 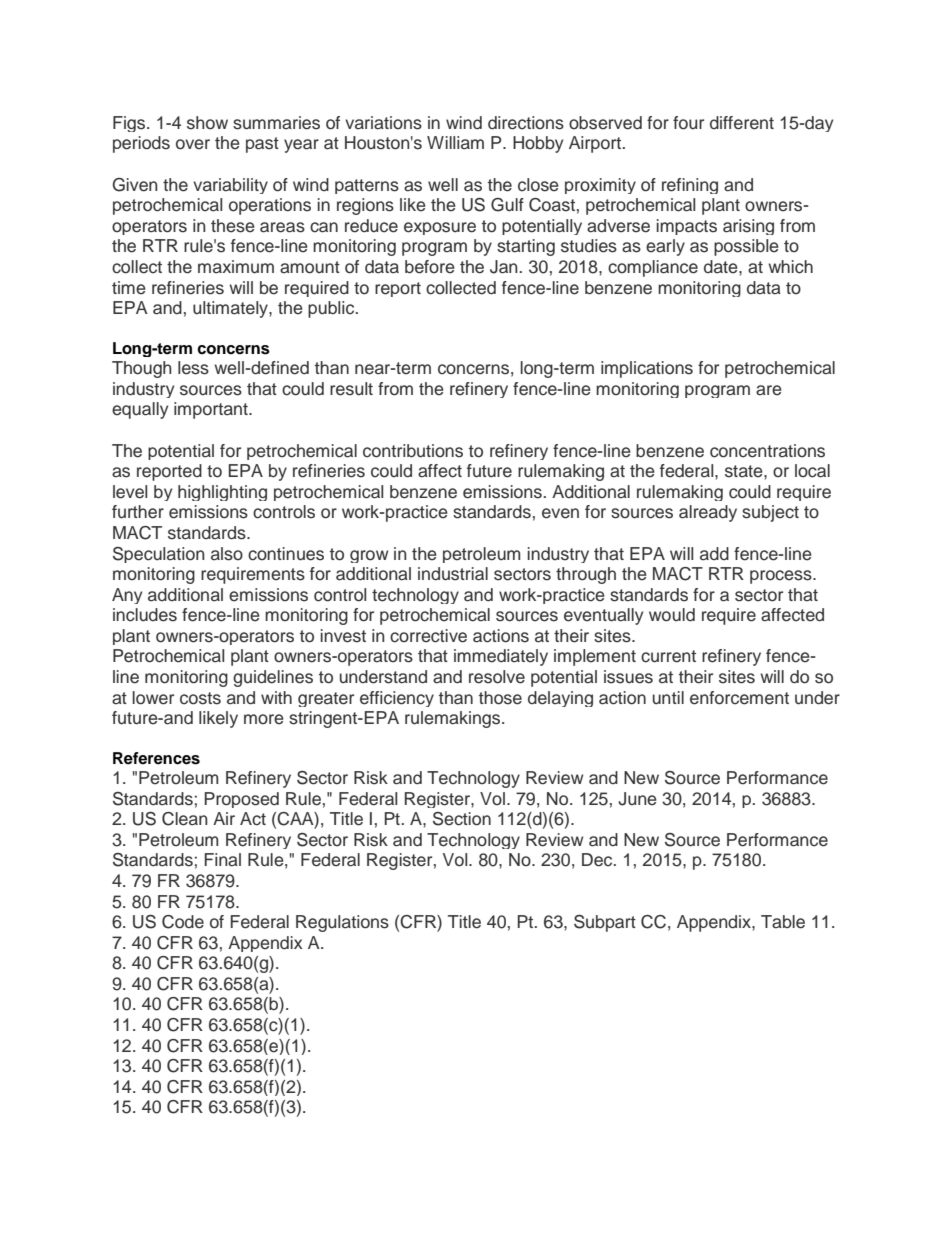 I want to click on industrial, so click(x=453, y=574).
